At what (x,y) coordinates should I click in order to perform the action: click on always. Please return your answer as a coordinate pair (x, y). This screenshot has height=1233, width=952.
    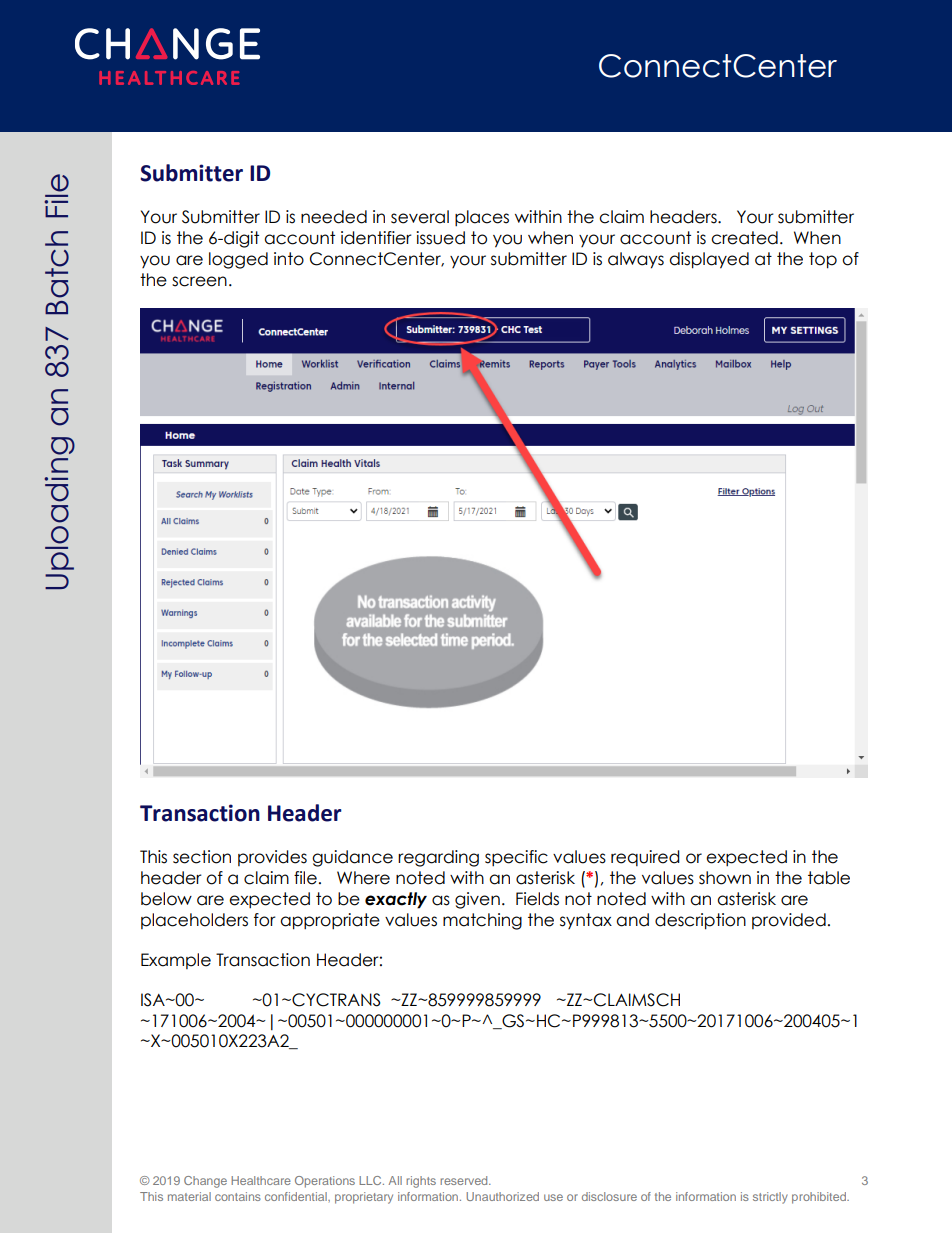
    Looking at the image, I should click on (636, 260).
